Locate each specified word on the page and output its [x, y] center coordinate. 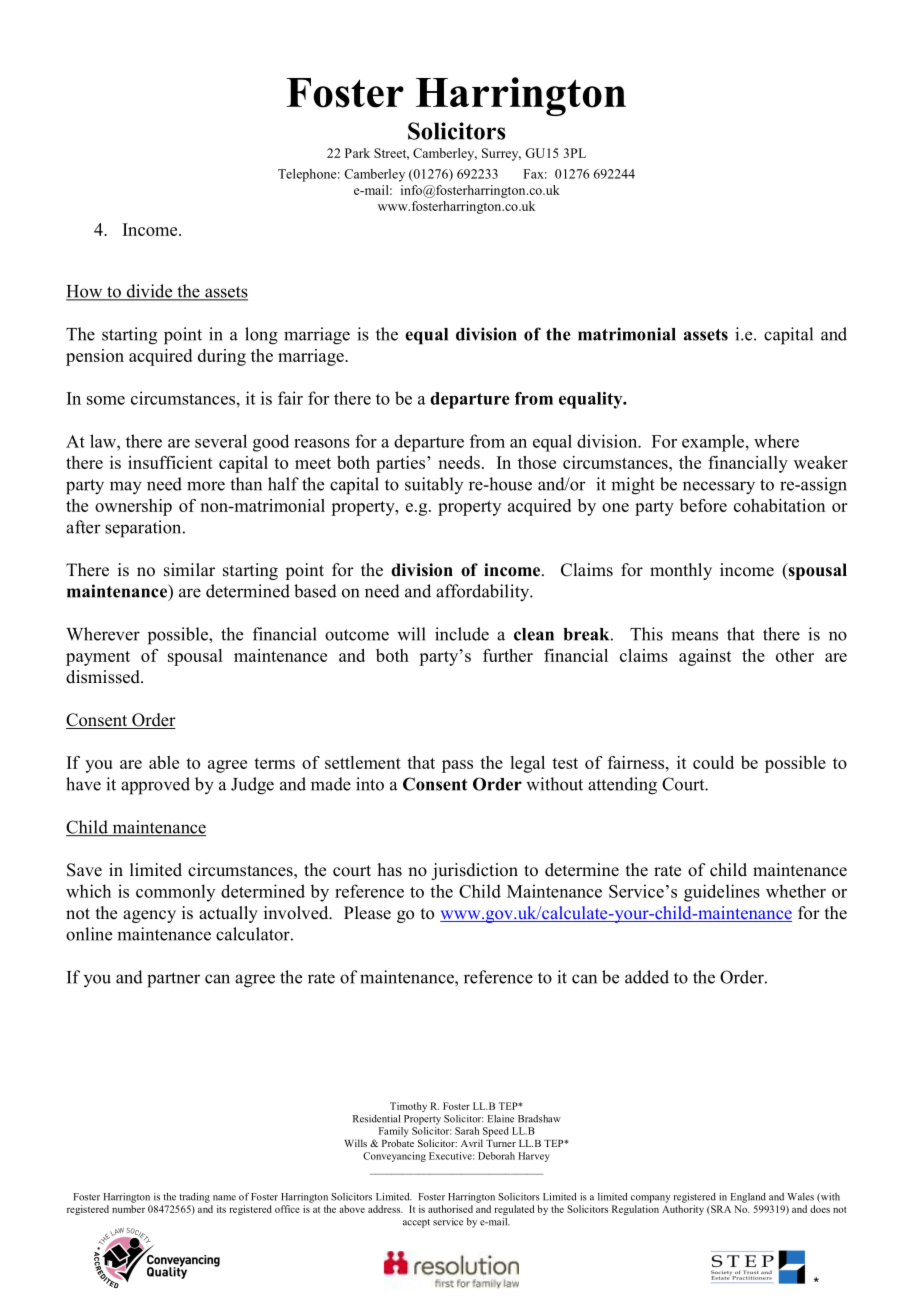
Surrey [501, 154]
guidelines [722, 893]
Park [357, 153]
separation [144, 529]
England [748, 1198]
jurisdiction [474, 871]
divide [149, 292]
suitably [434, 485]
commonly [175, 893]
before [703, 505]
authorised [450, 1209]
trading [194, 1198]
